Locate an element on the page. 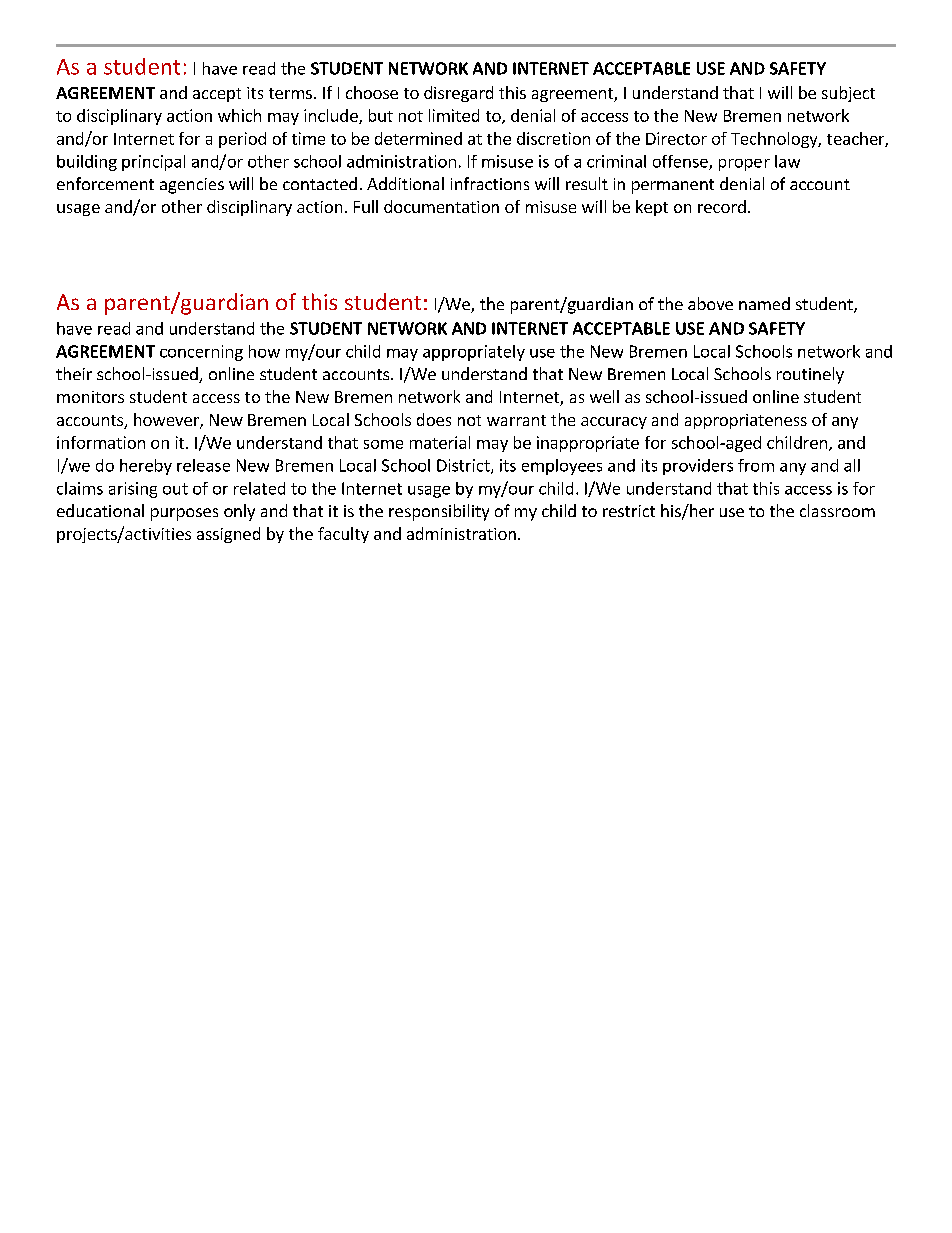  appropriately is located at coordinates (474, 353).
